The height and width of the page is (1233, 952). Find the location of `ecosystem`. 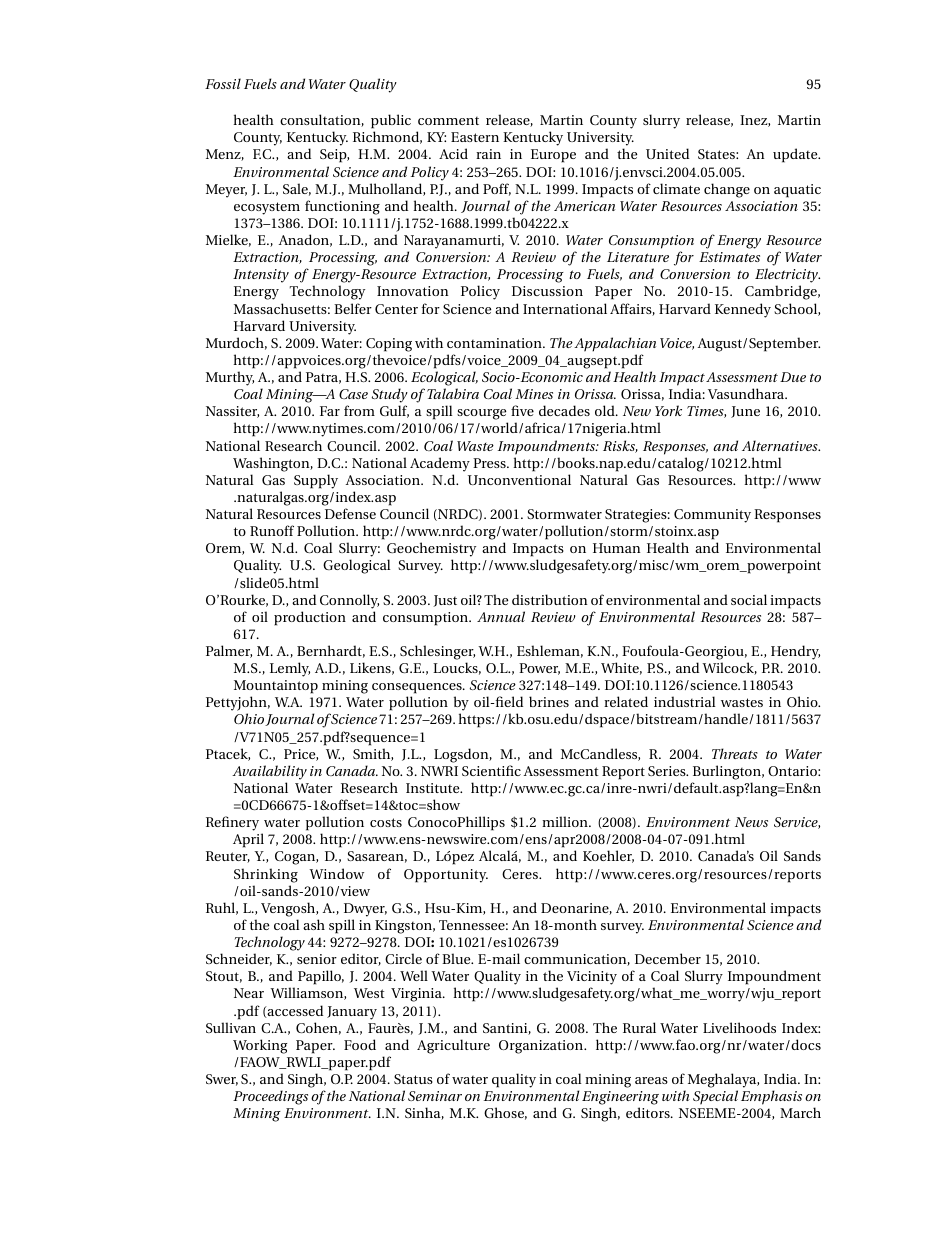

ecosystem is located at coordinates (267, 208).
